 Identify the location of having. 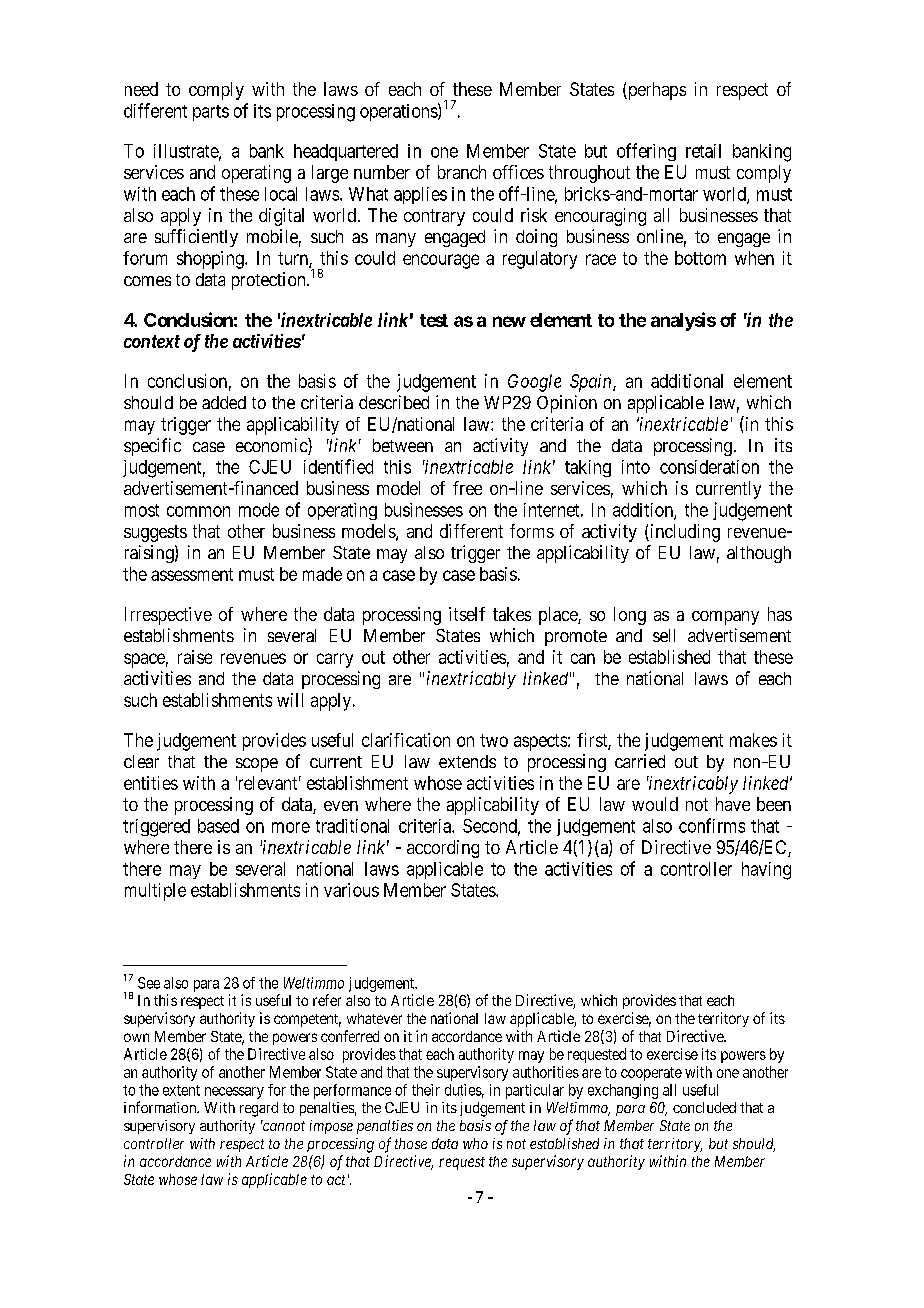
(766, 871).
